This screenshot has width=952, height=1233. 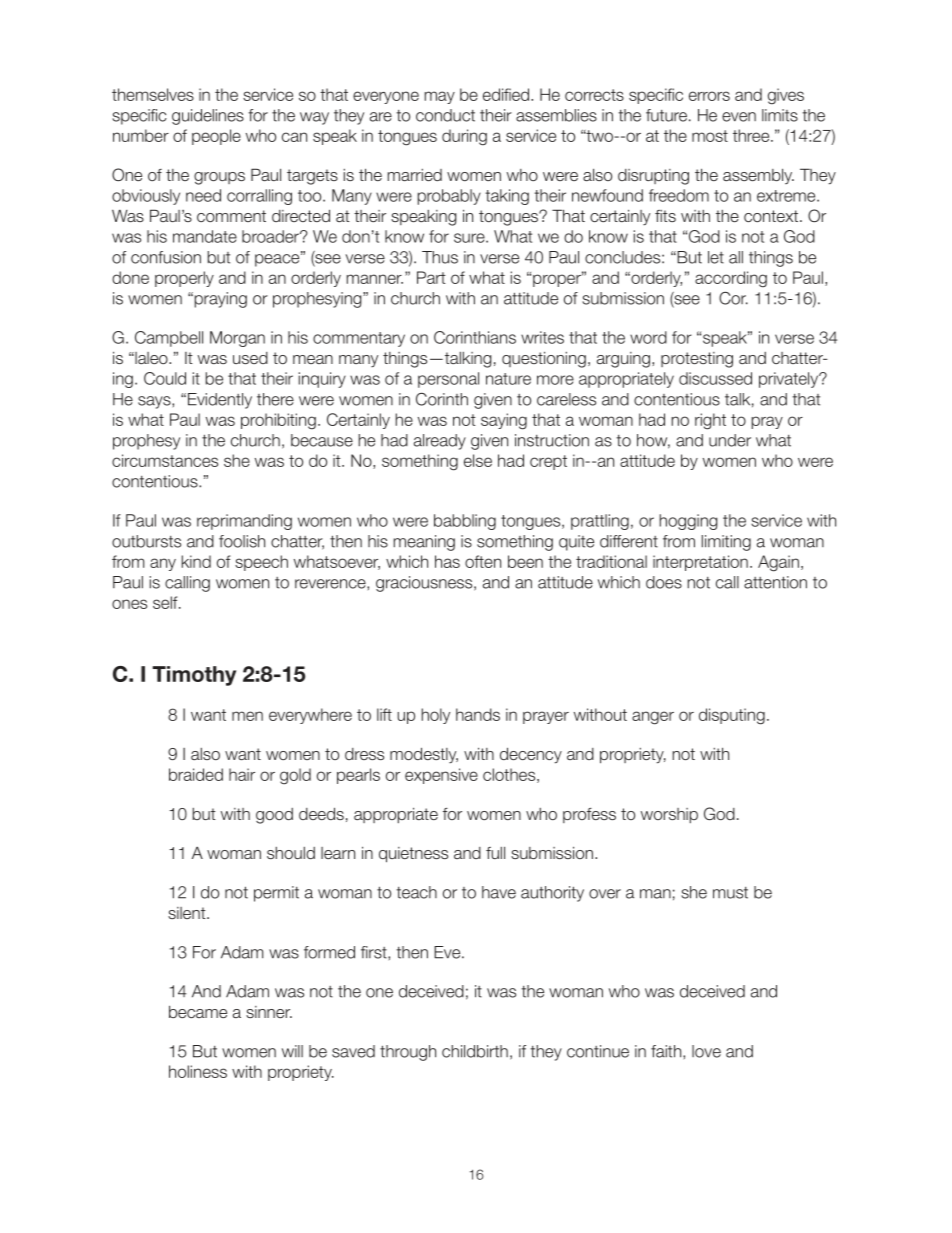 What do you see at coordinates (732, 716) in the screenshot?
I see `disputing` at bounding box center [732, 716].
